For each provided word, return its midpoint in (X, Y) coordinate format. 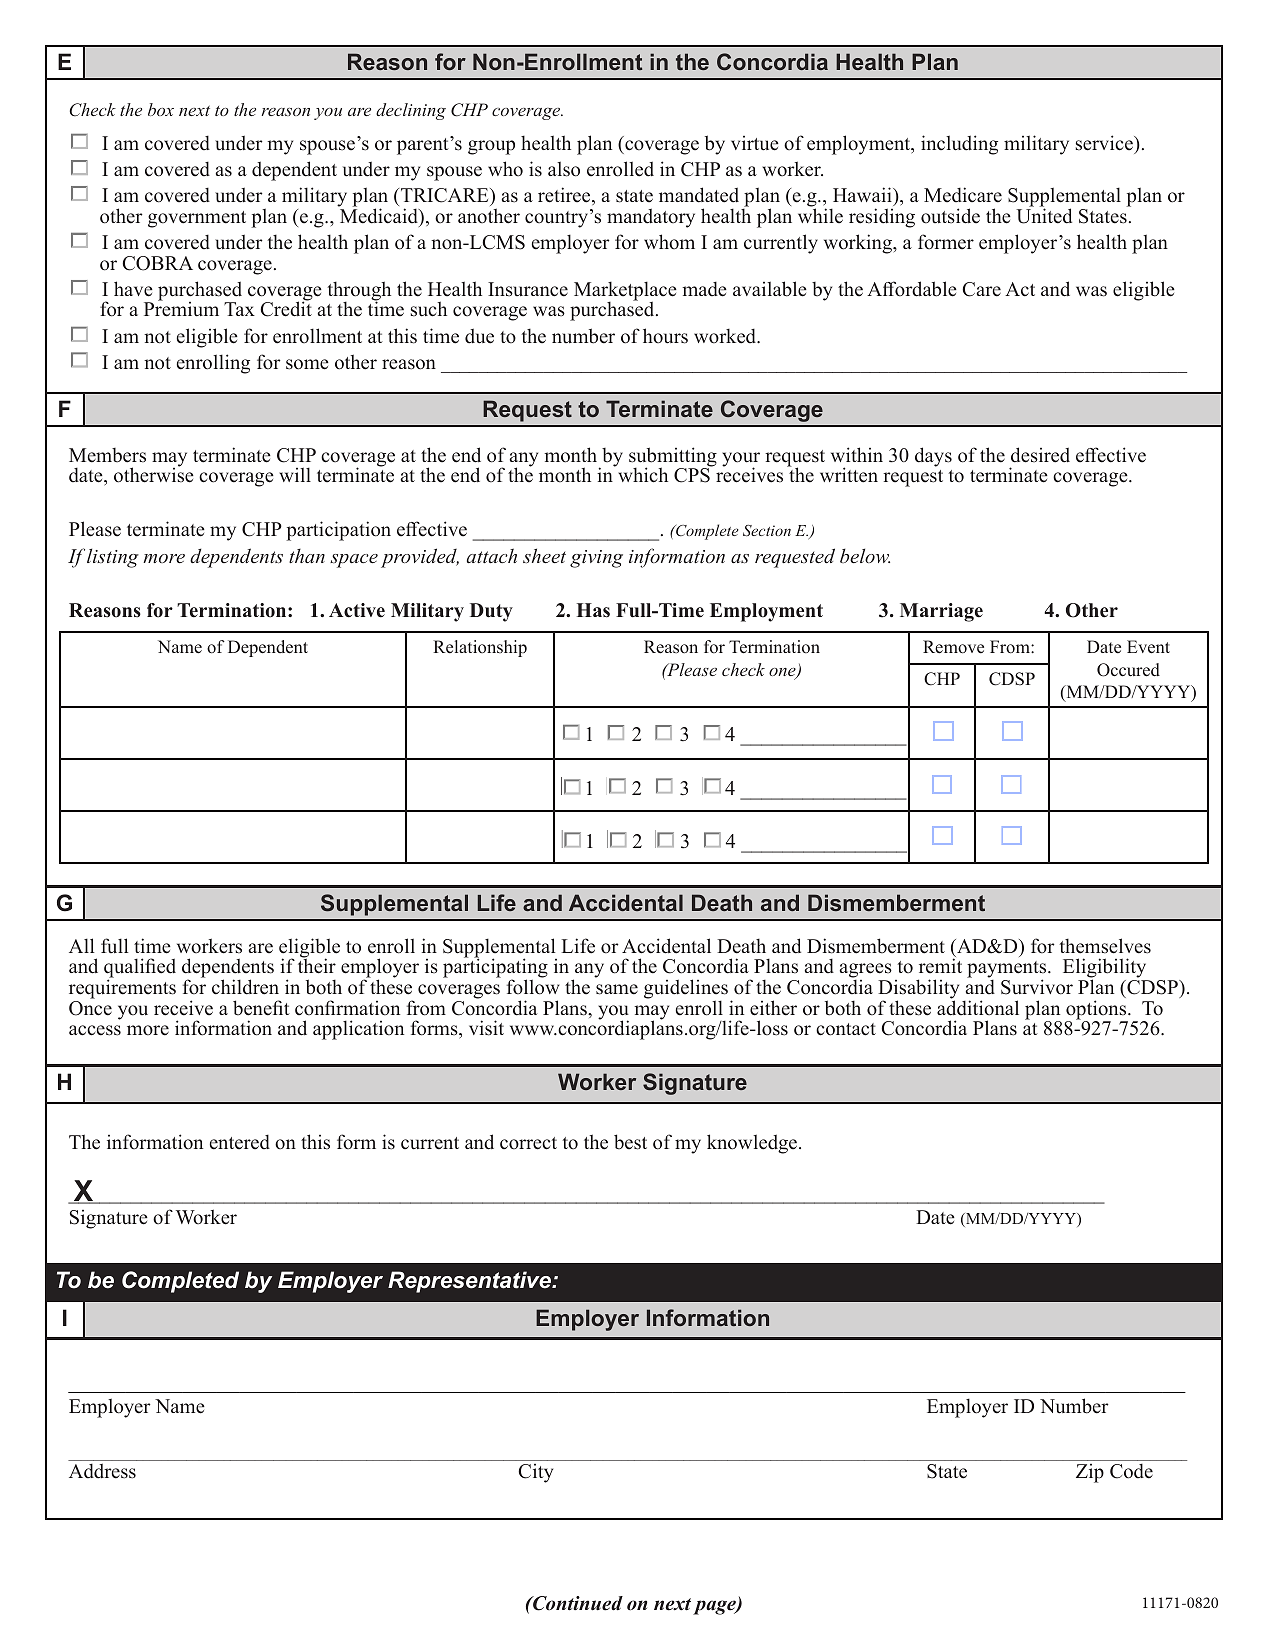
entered (240, 1142)
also (564, 169)
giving (596, 559)
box (161, 109)
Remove (953, 647)
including (959, 145)
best (630, 1142)
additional (978, 1007)
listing (113, 558)
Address (102, 1471)
